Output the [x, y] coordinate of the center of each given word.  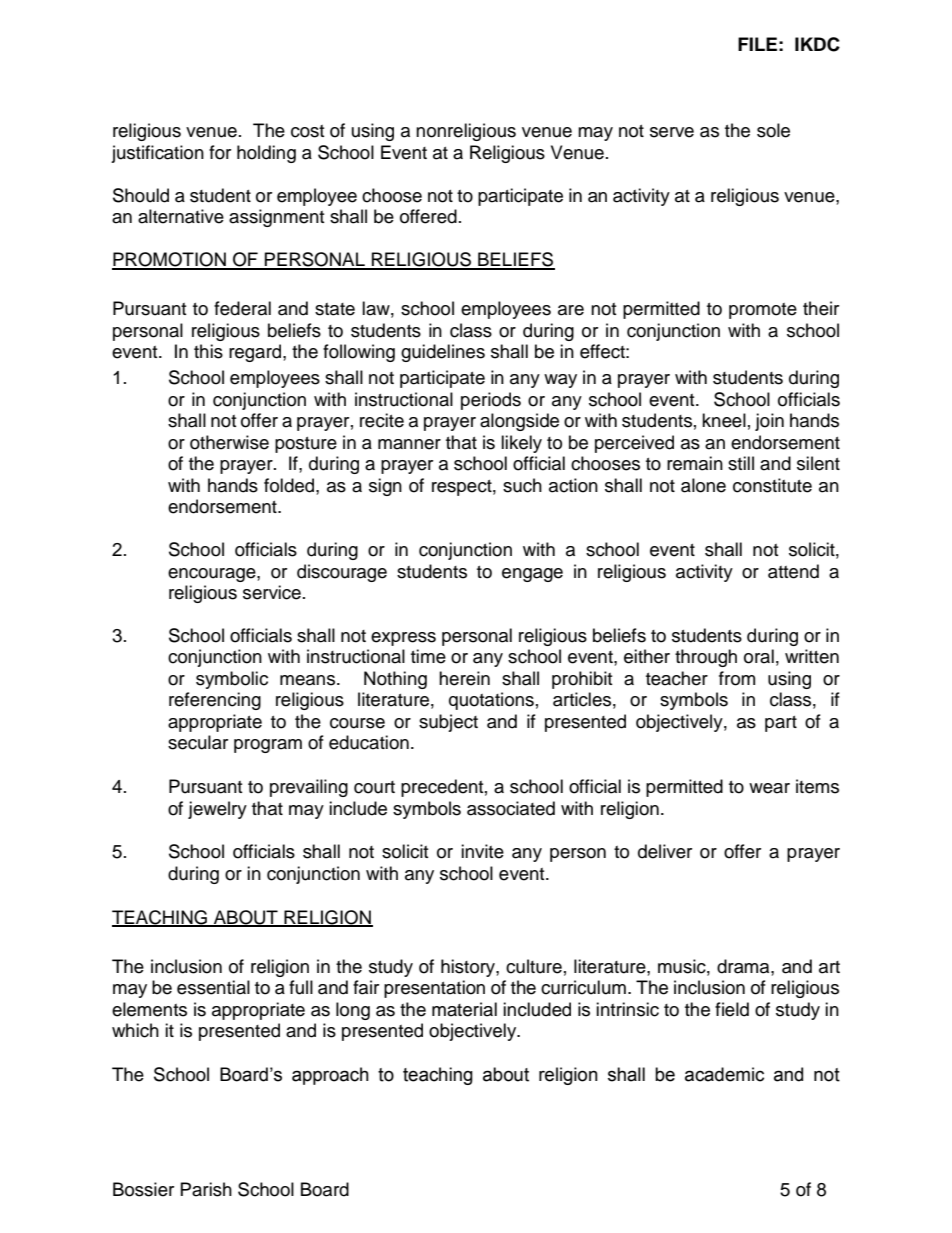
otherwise [229, 442]
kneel [724, 420]
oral [759, 656]
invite [482, 851]
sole [773, 130]
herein [464, 678]
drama [744, 966]
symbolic [232, 680]
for [220, 152]
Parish [206, 1189]
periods [491, 401]
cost [307, 131]
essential [213, 987]
